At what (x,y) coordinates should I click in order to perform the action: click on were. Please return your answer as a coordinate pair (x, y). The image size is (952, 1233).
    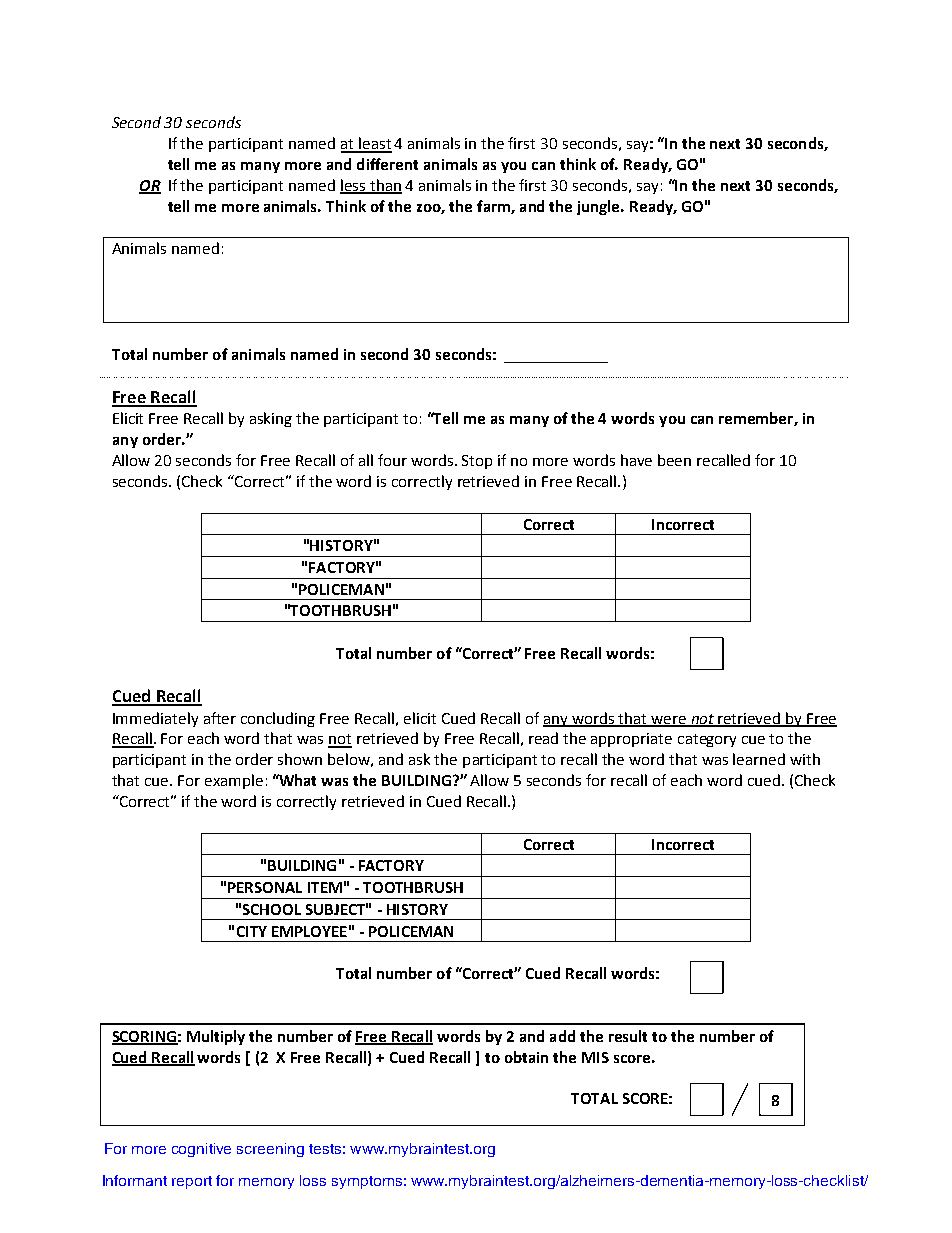
    Looking at the image, I should click on (669, 721).
